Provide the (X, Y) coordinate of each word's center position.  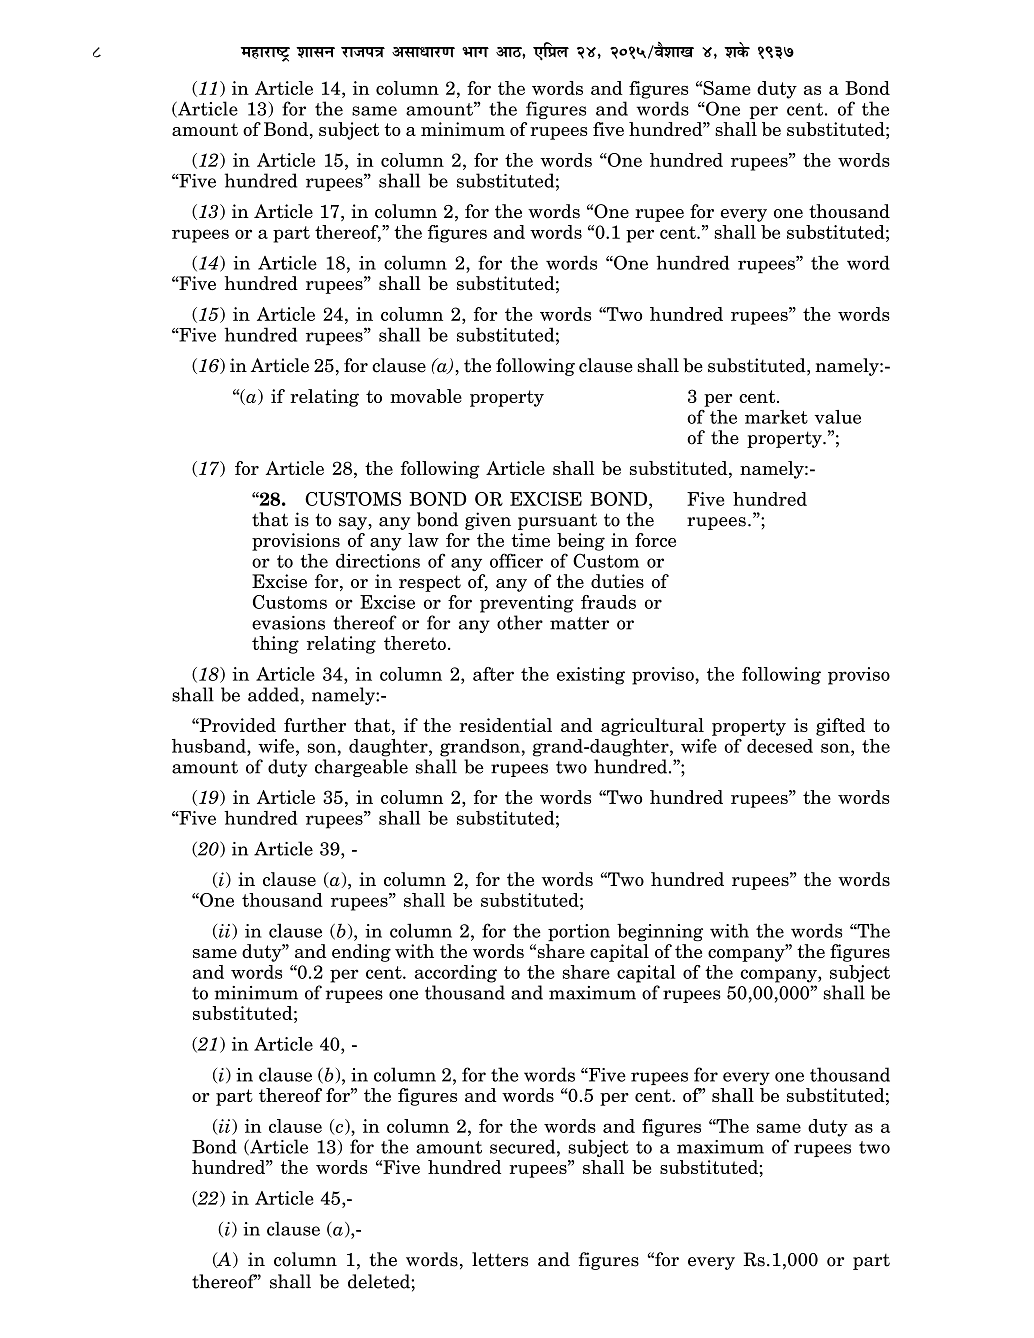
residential (505, 725)
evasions (288, 623)
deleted (380, 1281)
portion (579, 933)
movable (426, 396)
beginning (660, 932)
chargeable (361, 766)
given (488, 521)
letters (500, 1259)
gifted (840, 727)
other (520, 622)
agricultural (652, 727)
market (776, 417)
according (456, 974)
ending (361, 953)
